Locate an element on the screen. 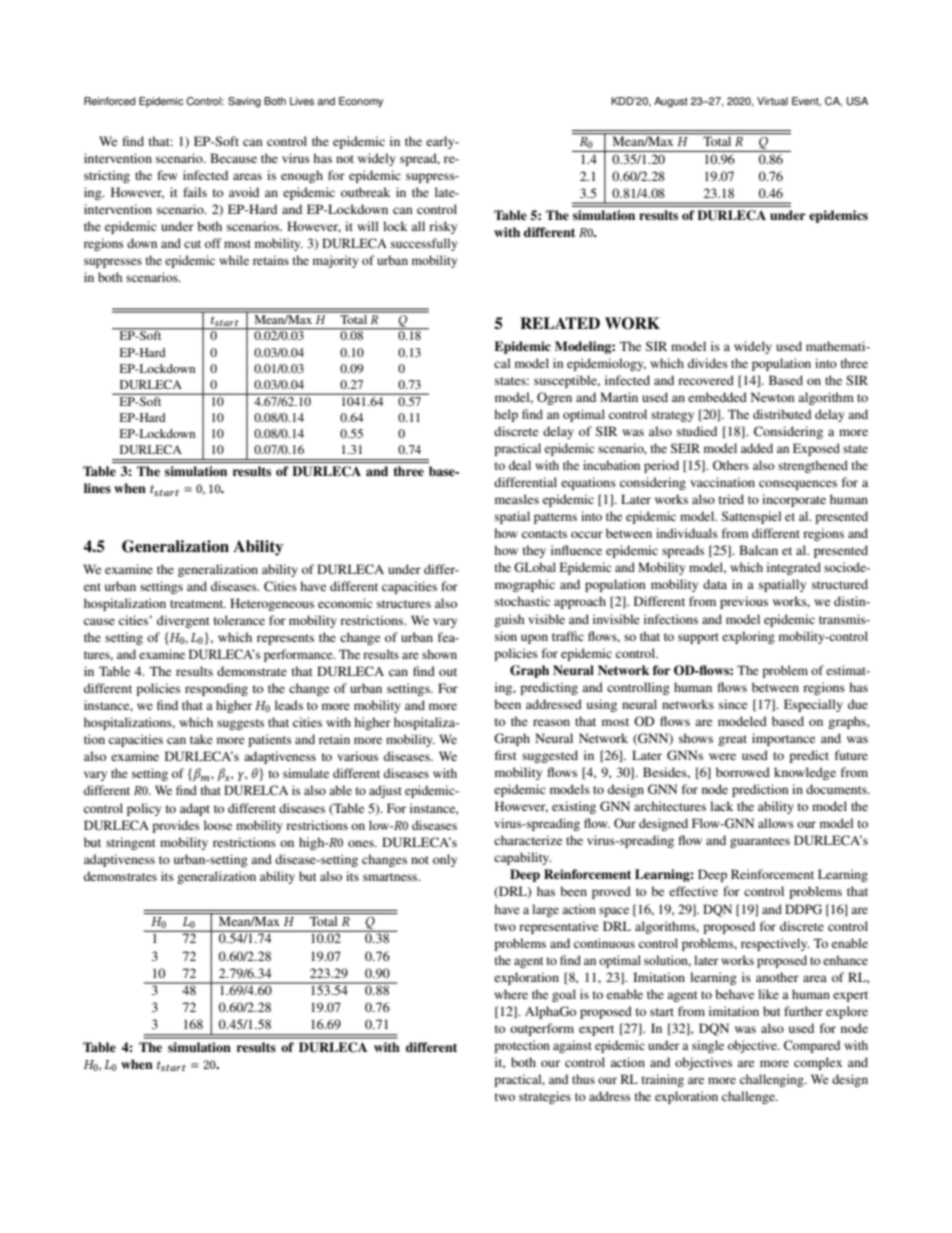 The image size is (952, 1233). Economy is located at coordinates (361, 102).
